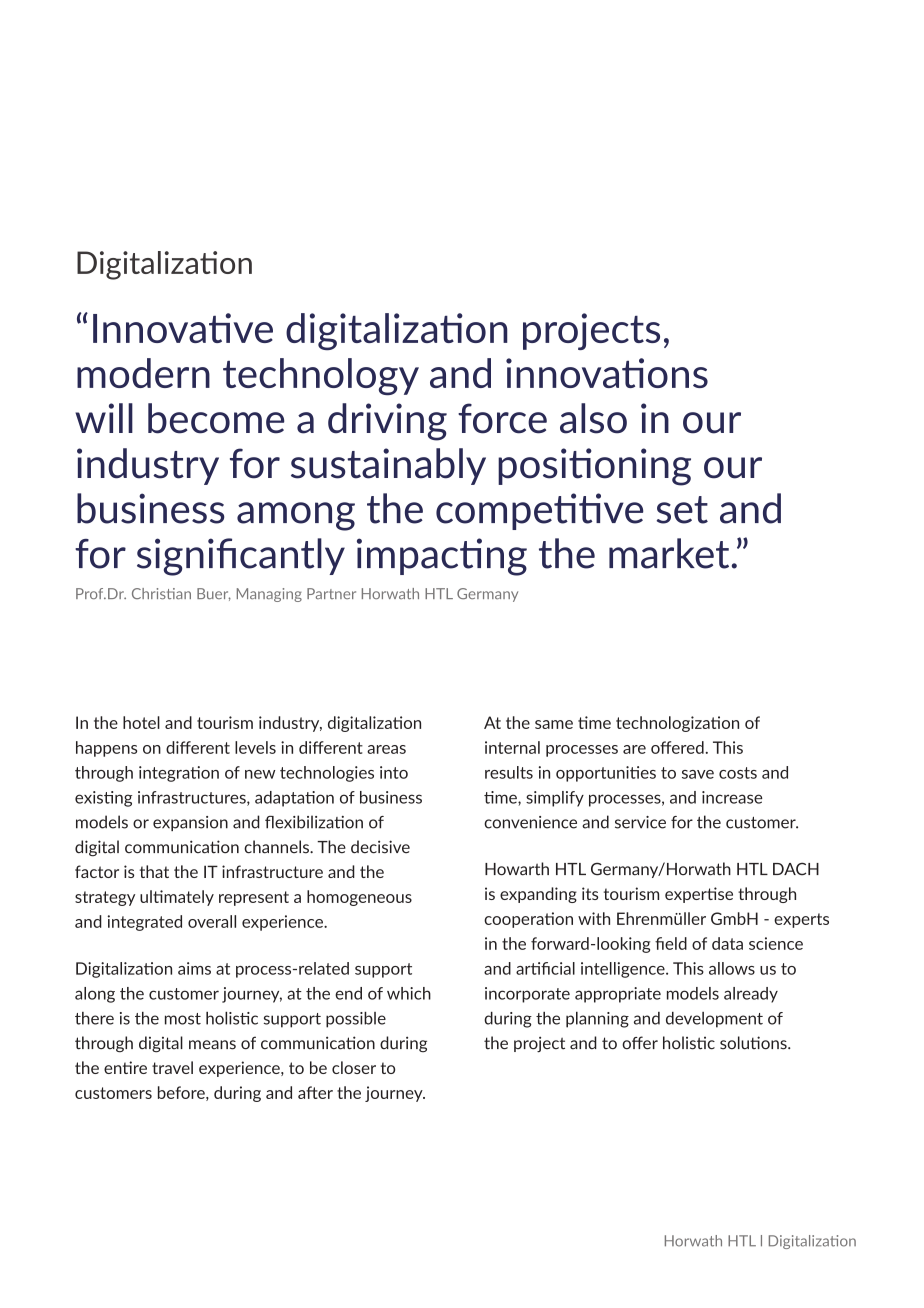  Describe the element at coordinates (738, 773) in the screenshot. I see `costs` at that location.
